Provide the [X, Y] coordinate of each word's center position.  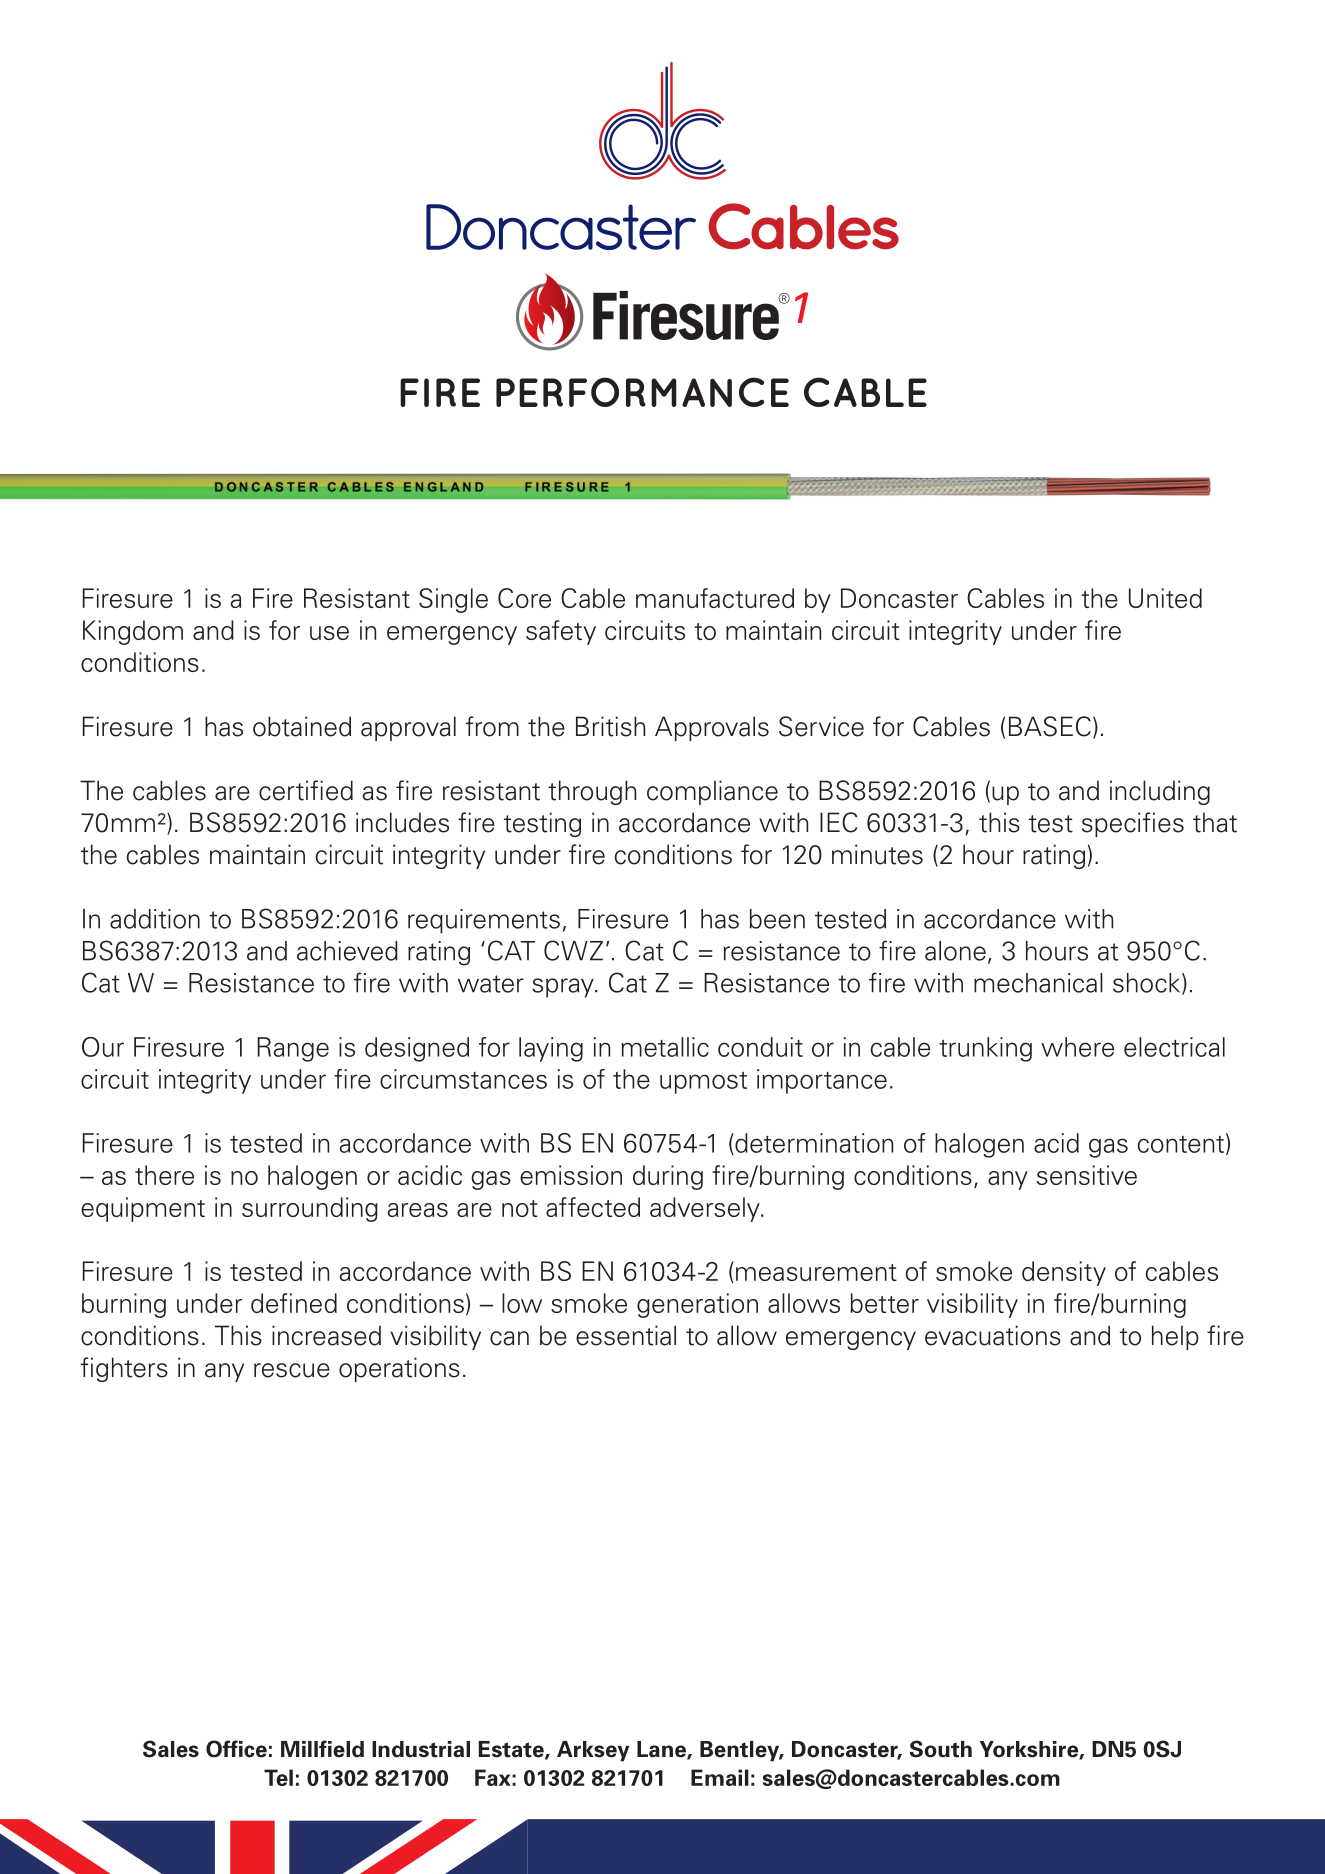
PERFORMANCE [642, 392]
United [1165, 598]
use [329, 633]
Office [236, 1749]
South [941, 1749]
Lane [662, 1750]
